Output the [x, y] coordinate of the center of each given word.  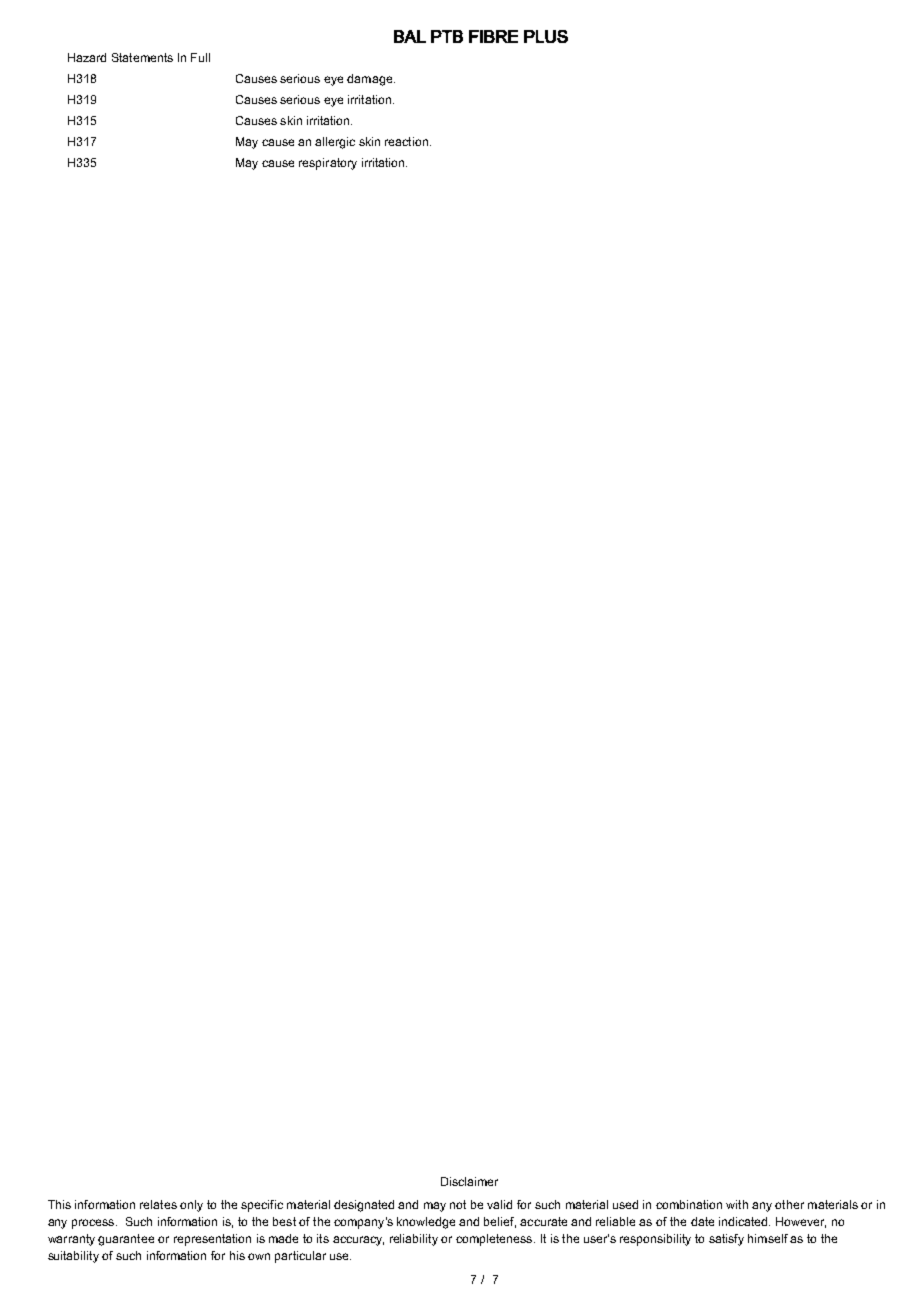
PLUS [546, 36]
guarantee [126, 1240]
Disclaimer [469, 1181]
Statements [142, 57]
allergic [335, 143]
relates [158, 1204]
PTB [447, 36]
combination [689, 1204]
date [702, 1221]
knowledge [426, 1223]
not [458, 1204]
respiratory [328, 164]
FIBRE [493, 36]
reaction [406, 141]
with [737, 1204]
